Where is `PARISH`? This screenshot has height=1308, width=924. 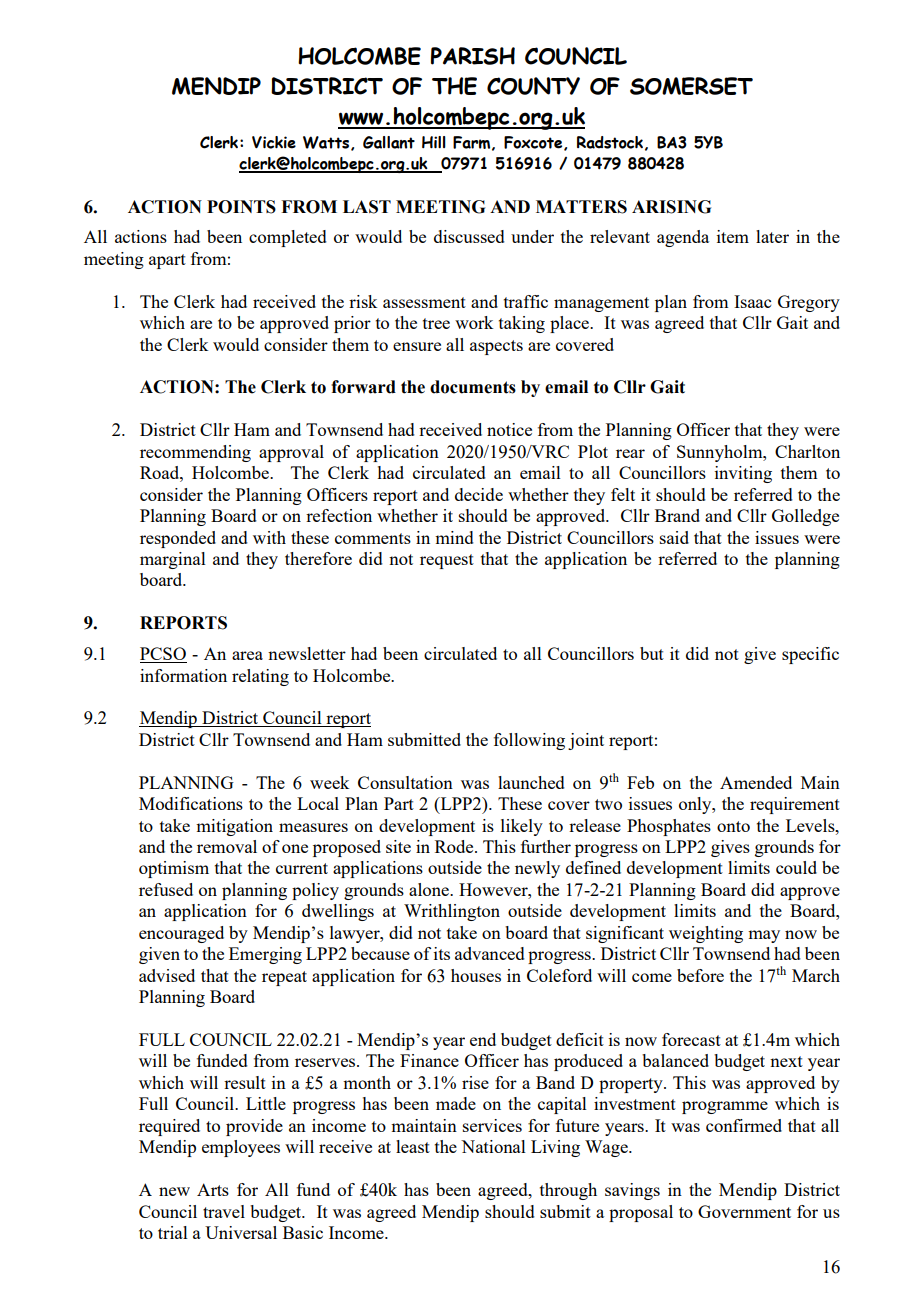
PARISH is located at coordinates (473, 56).
